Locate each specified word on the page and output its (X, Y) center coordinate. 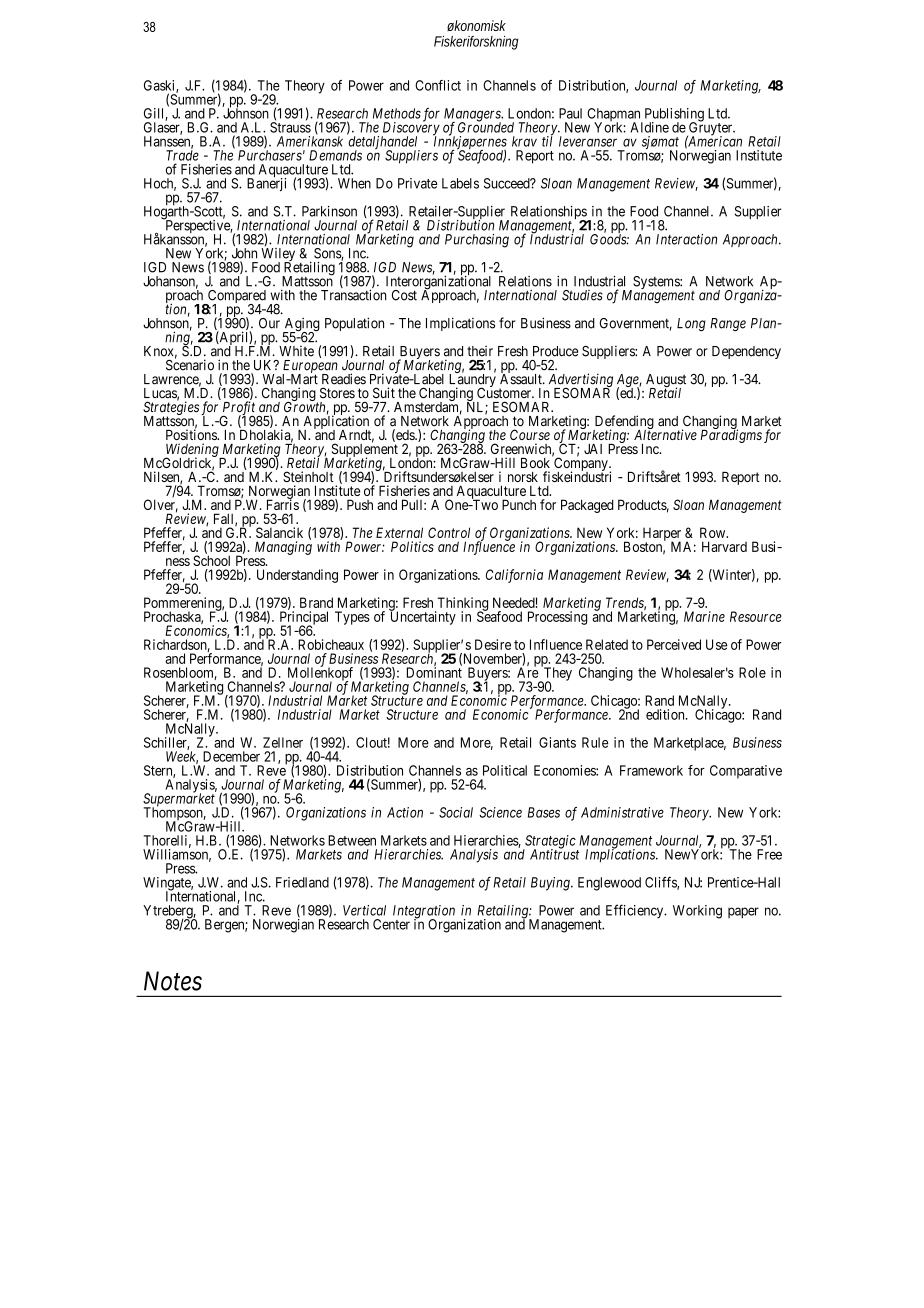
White (296, 351)
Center (391, 924)
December (231, 756)
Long (691, 324)
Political (505, 770)
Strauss (290, 127)
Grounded (486, 126)
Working (697, 912)
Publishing (673, 116)
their (480, 351)
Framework (651, 770)
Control (449, 532)
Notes (173, 981)
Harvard (724, 546)
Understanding (297, 576)
